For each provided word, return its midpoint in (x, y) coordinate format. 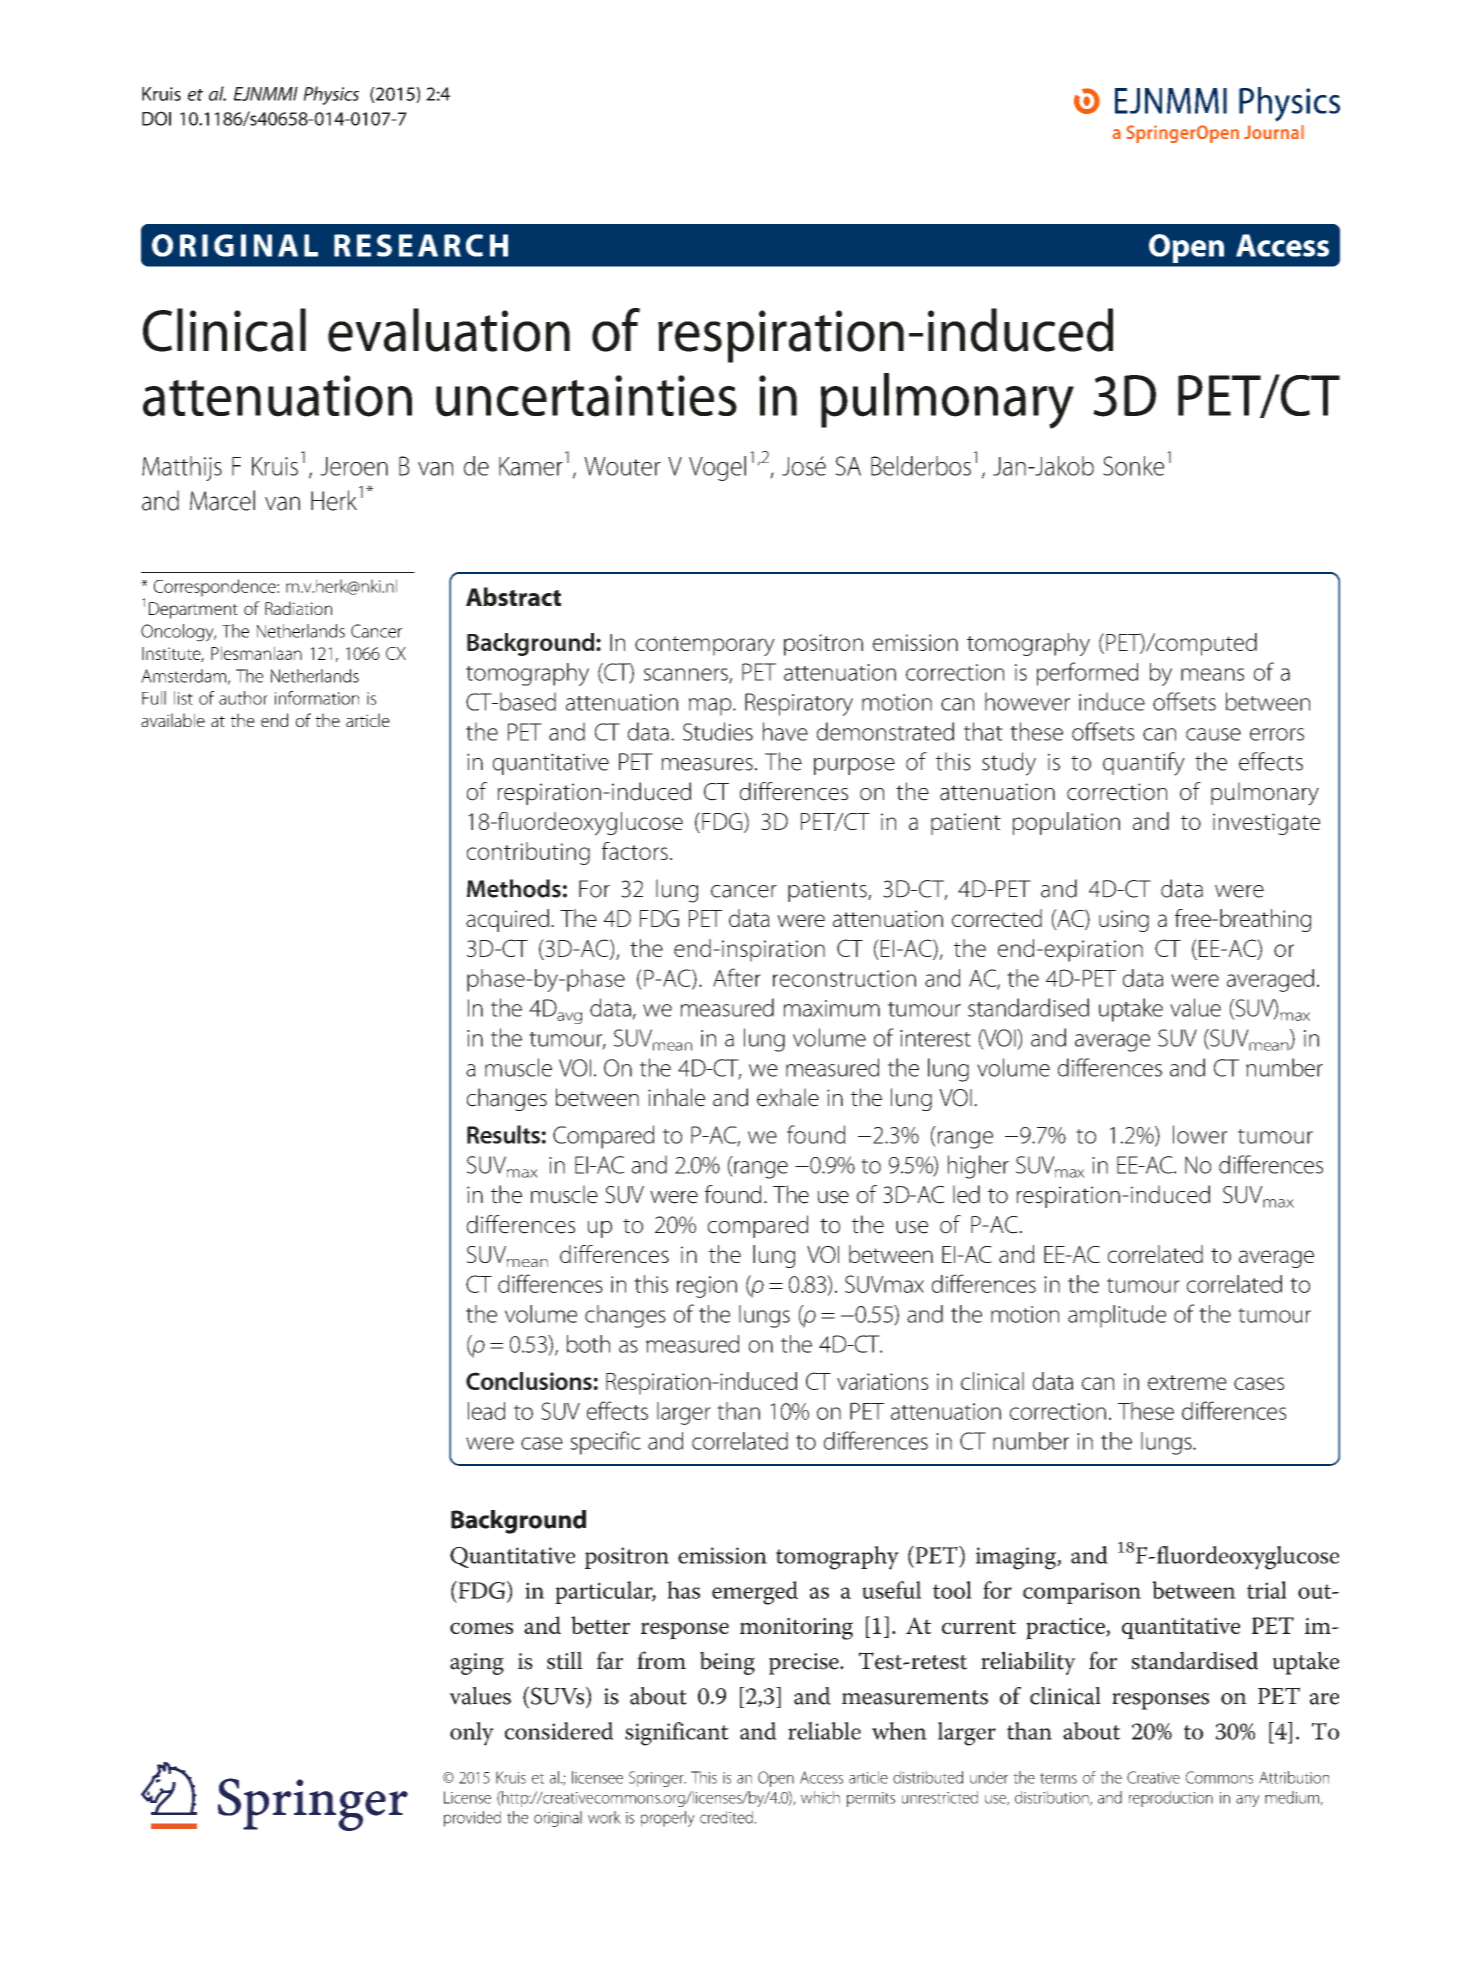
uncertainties (586, 396)
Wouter (622, 466)
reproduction (1171, 1799)
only (472, 1734)
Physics (331, 95)
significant (677, 1734)
